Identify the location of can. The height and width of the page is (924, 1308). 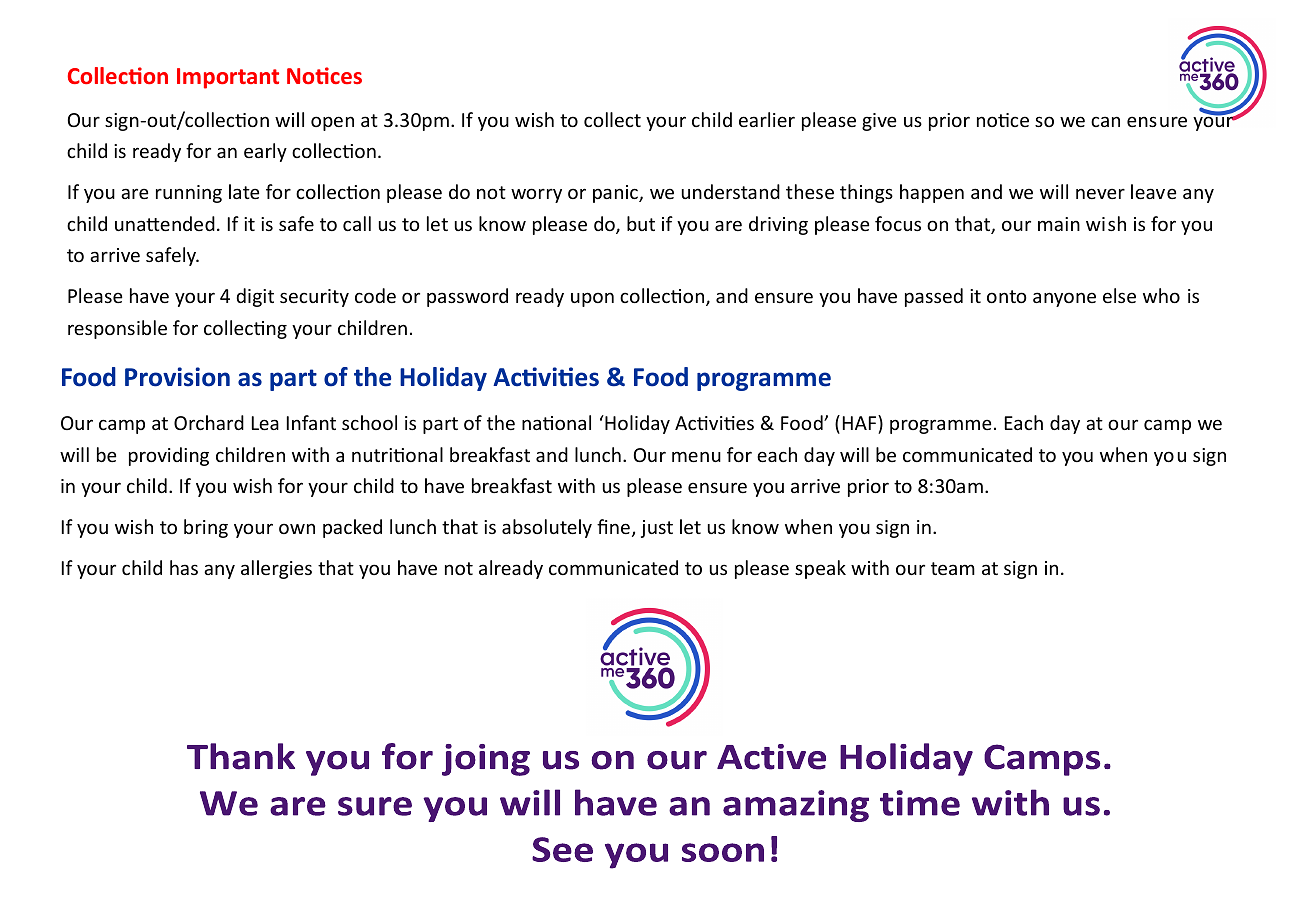
(1105, 121).
